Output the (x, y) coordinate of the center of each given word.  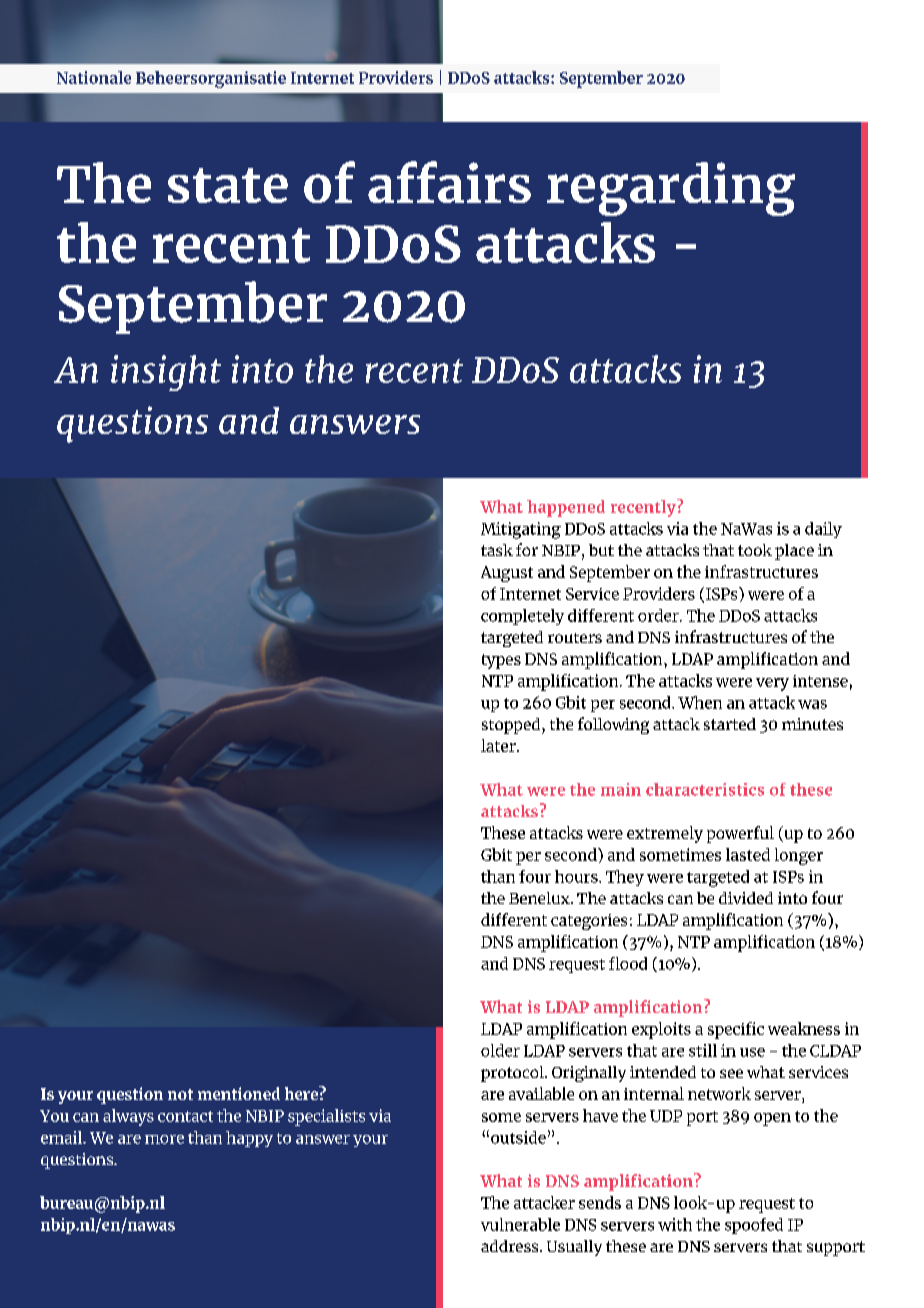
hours (577, 876)
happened (566, 508)
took (755, 550)
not (180, 1094)
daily (823, 530)
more (164, 1139)
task (497, 550)
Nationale (94, 77)
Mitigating (521, 530)
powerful (740, 834)
